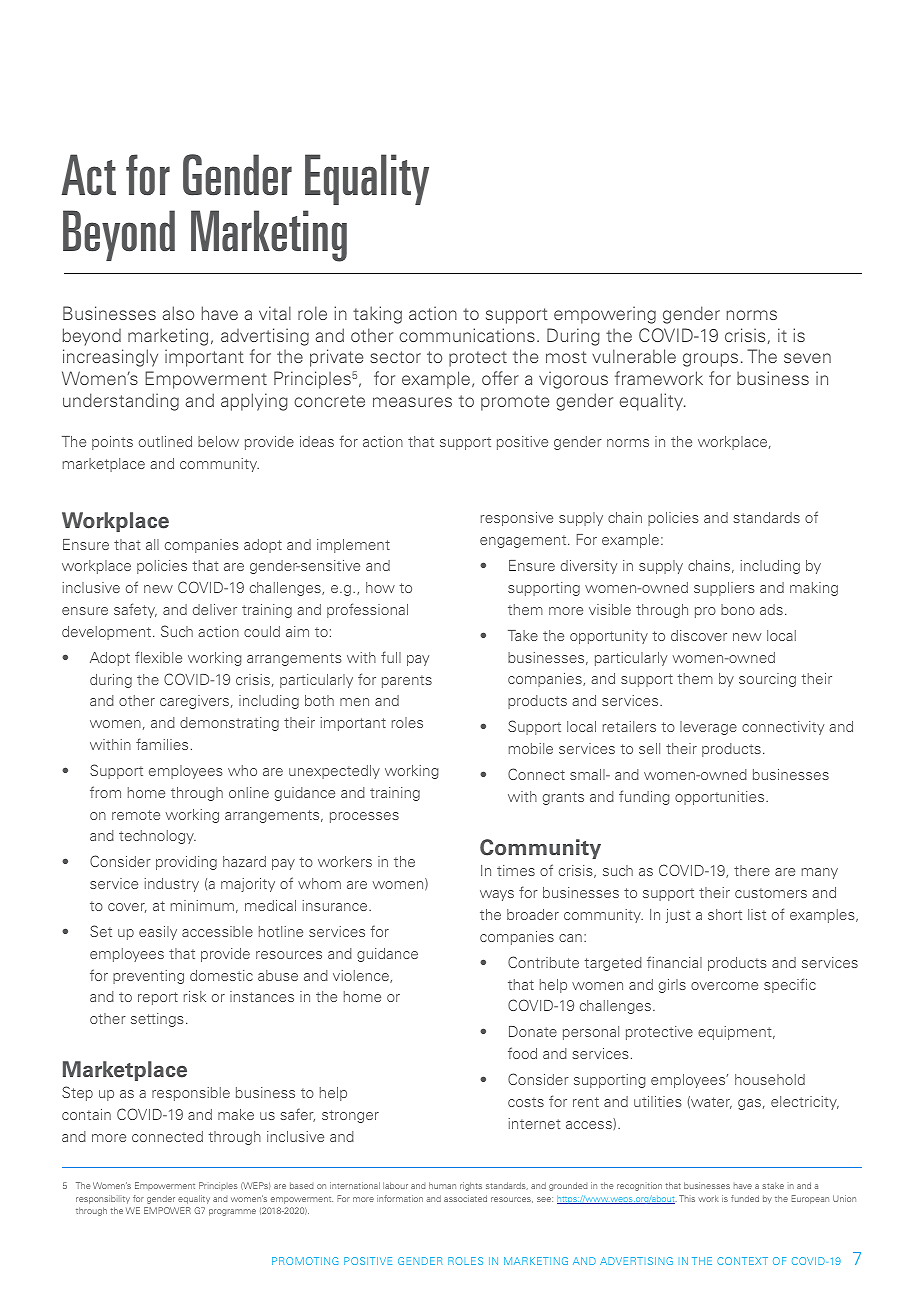  I want to click on opportunities, so click(721, 798).
